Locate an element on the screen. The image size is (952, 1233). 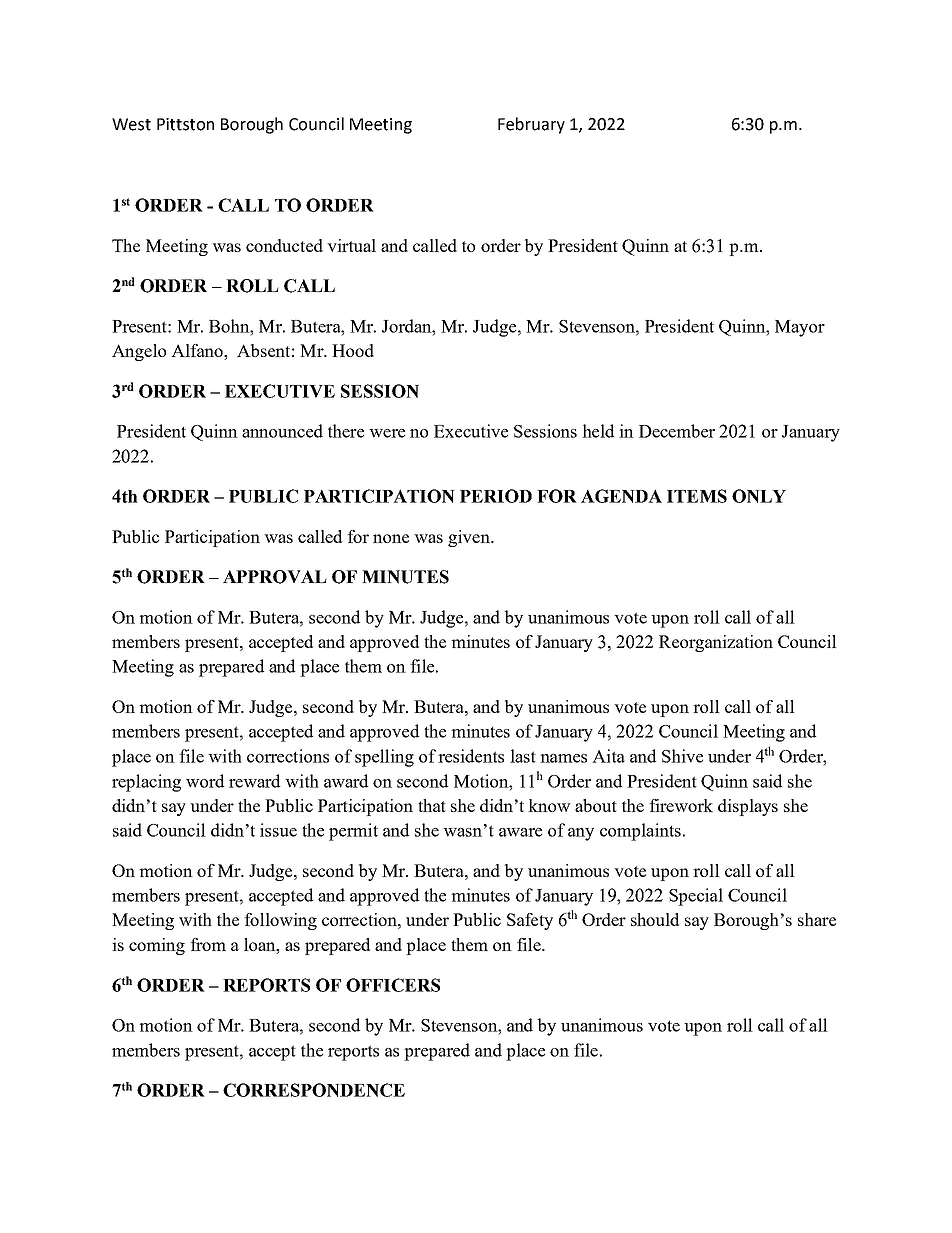
APPROVAL is located at coordinates (275, 577).
